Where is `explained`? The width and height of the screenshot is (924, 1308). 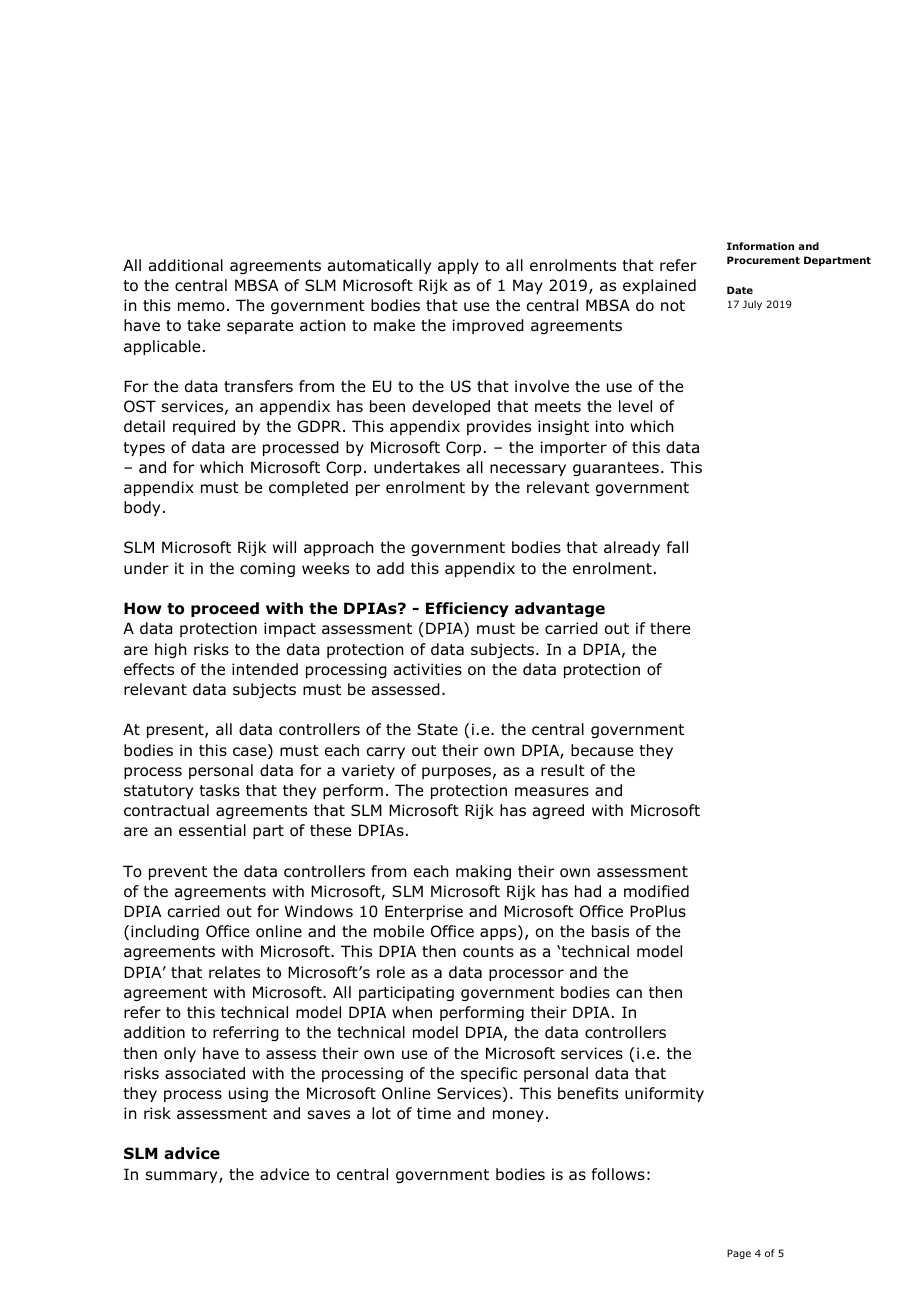 explained is located at coordinates (659, 286).
